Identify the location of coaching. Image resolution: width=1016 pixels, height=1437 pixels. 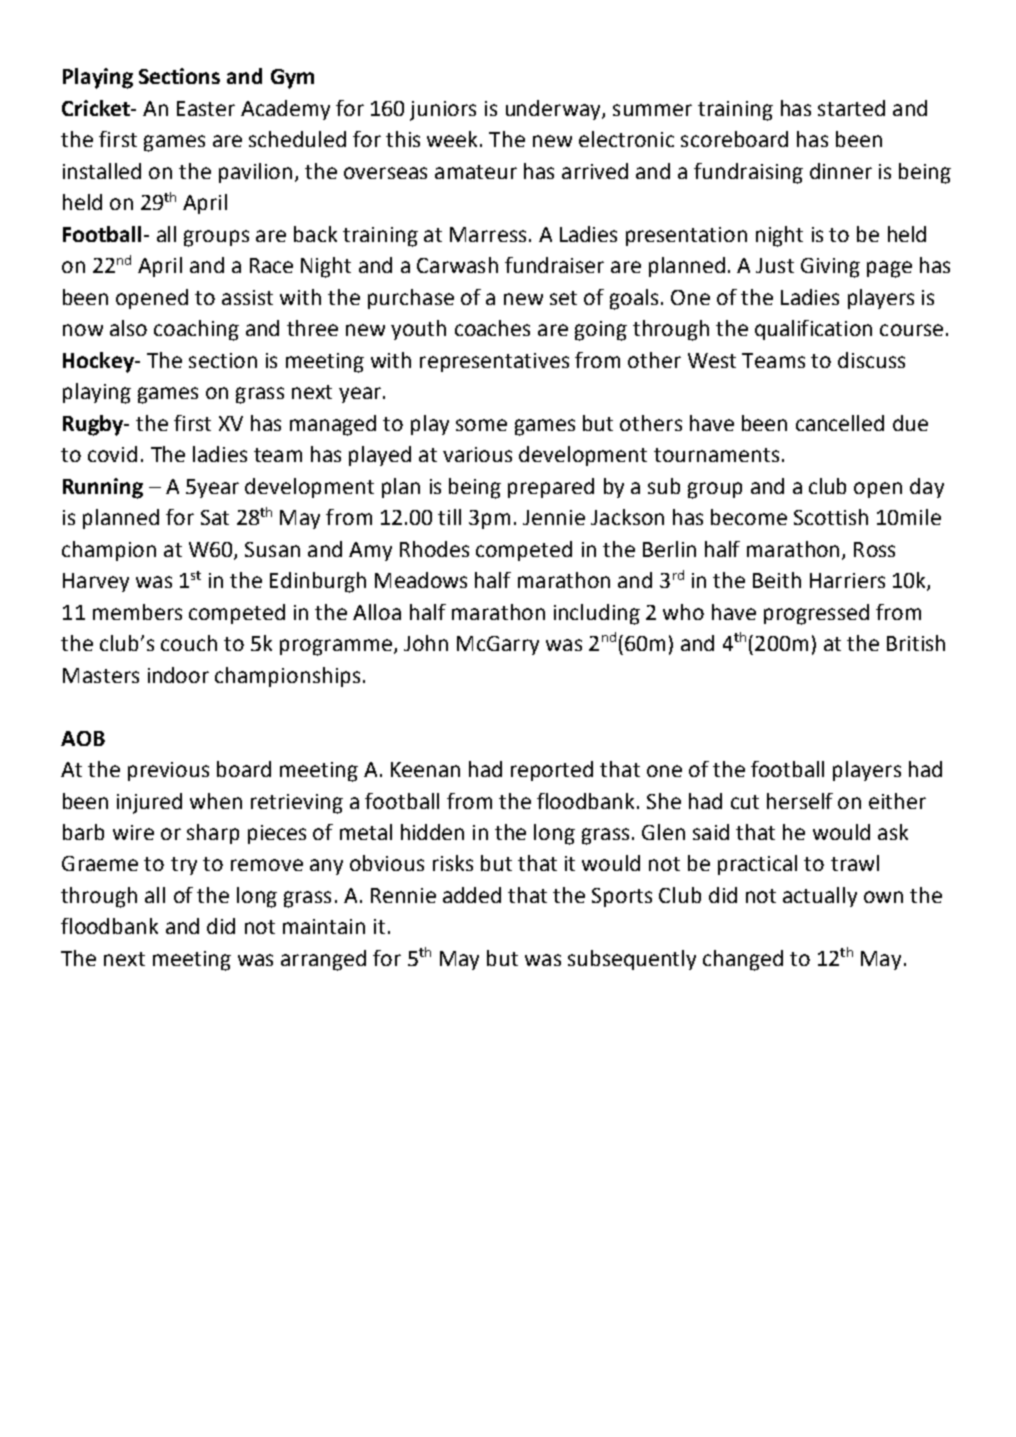
(196, 330).
